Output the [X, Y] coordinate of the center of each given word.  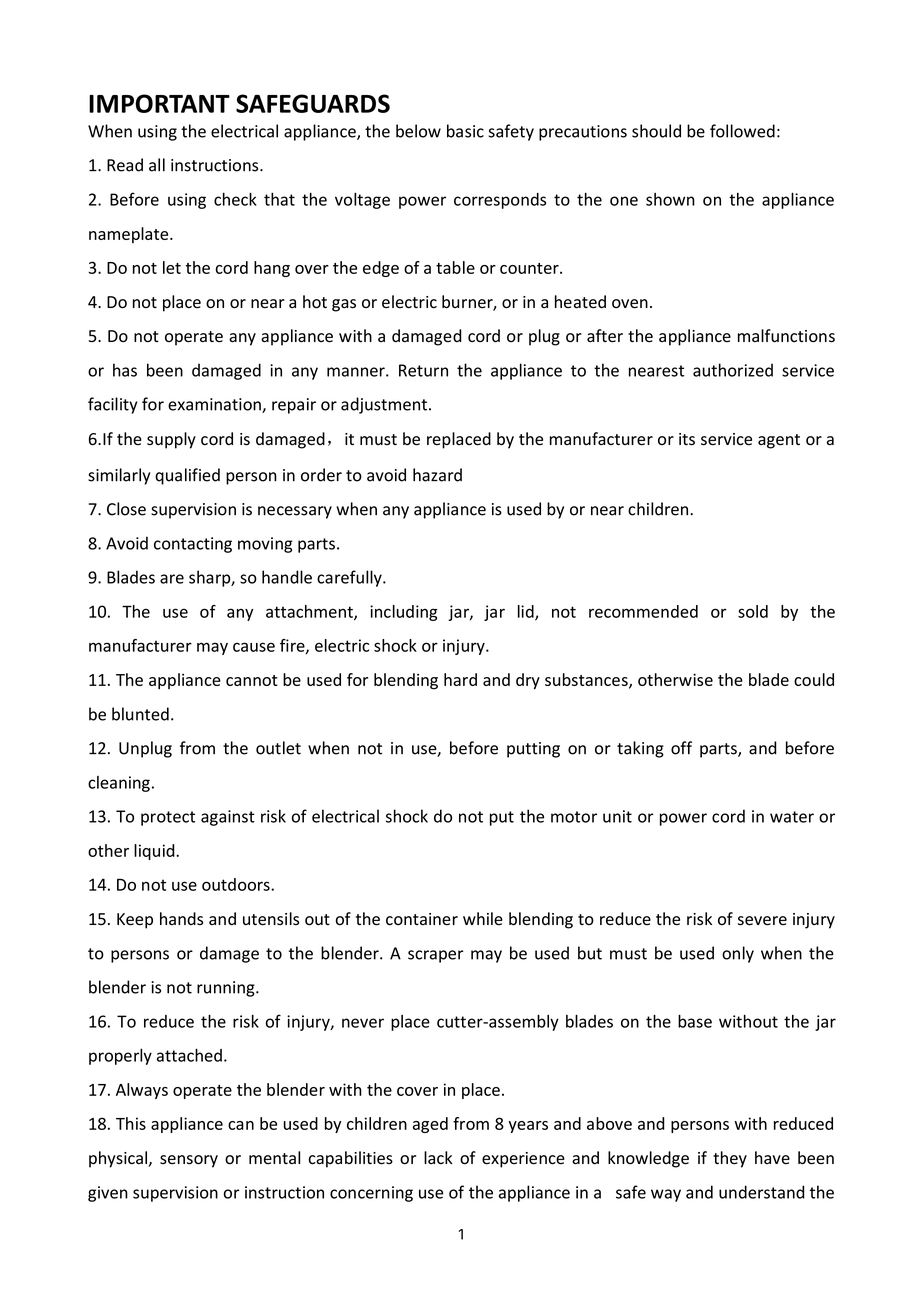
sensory [189, 1161]
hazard [437, 475]
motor [574, 817]
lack [438, 1157]
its [687, 439]
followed [742, 131]
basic [465, 131]
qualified [187, 476]
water [792, 817]
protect [168, 818]
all [157, 165]
